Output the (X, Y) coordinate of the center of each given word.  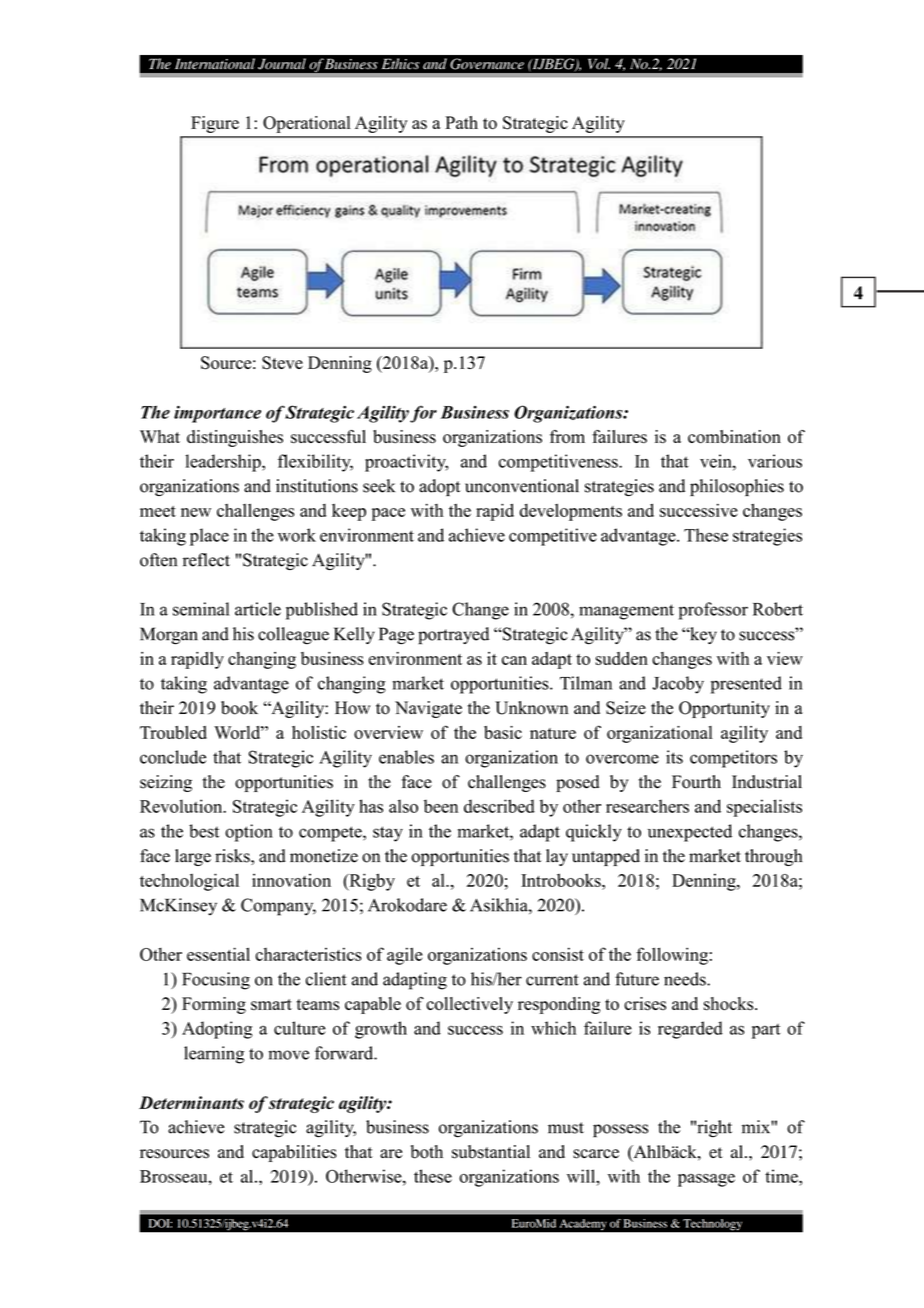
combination (734, 437)
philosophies (737, 487)
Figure (215, 124)
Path (461, 122)
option (249, 833)
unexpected (690, 833)
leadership (224, 463)
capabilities (294, 1153)
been (441, 806)
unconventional (522, 486)
